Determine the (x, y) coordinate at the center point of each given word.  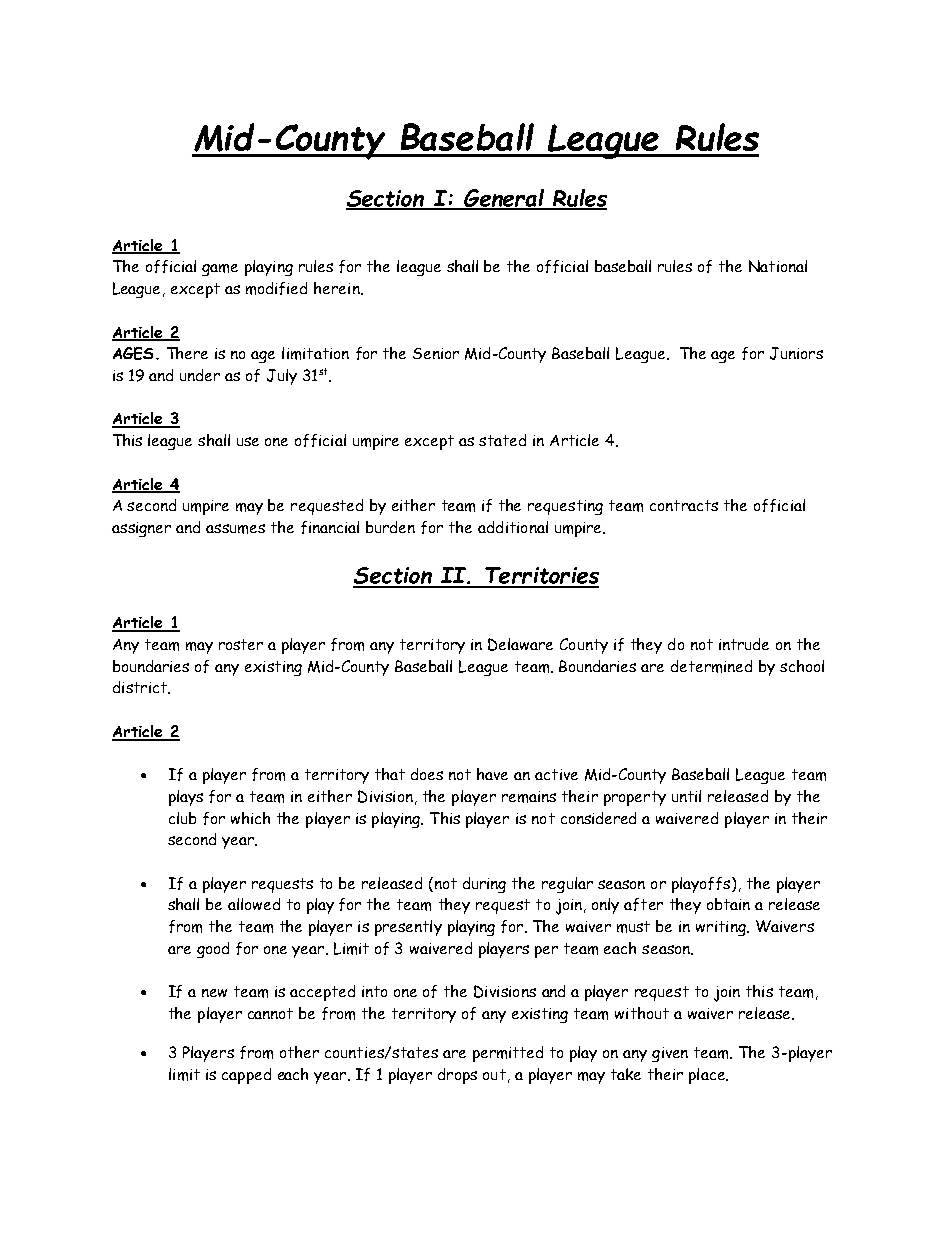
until (686, 796)
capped (246, 1076)
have (492, 774)
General (504, 199)
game (220, 270)
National (778, 266)
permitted (508, 1054)
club (182, 818)
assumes (235, 529)
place (708, 1076)
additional (513, 527)
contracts (684, 505)
